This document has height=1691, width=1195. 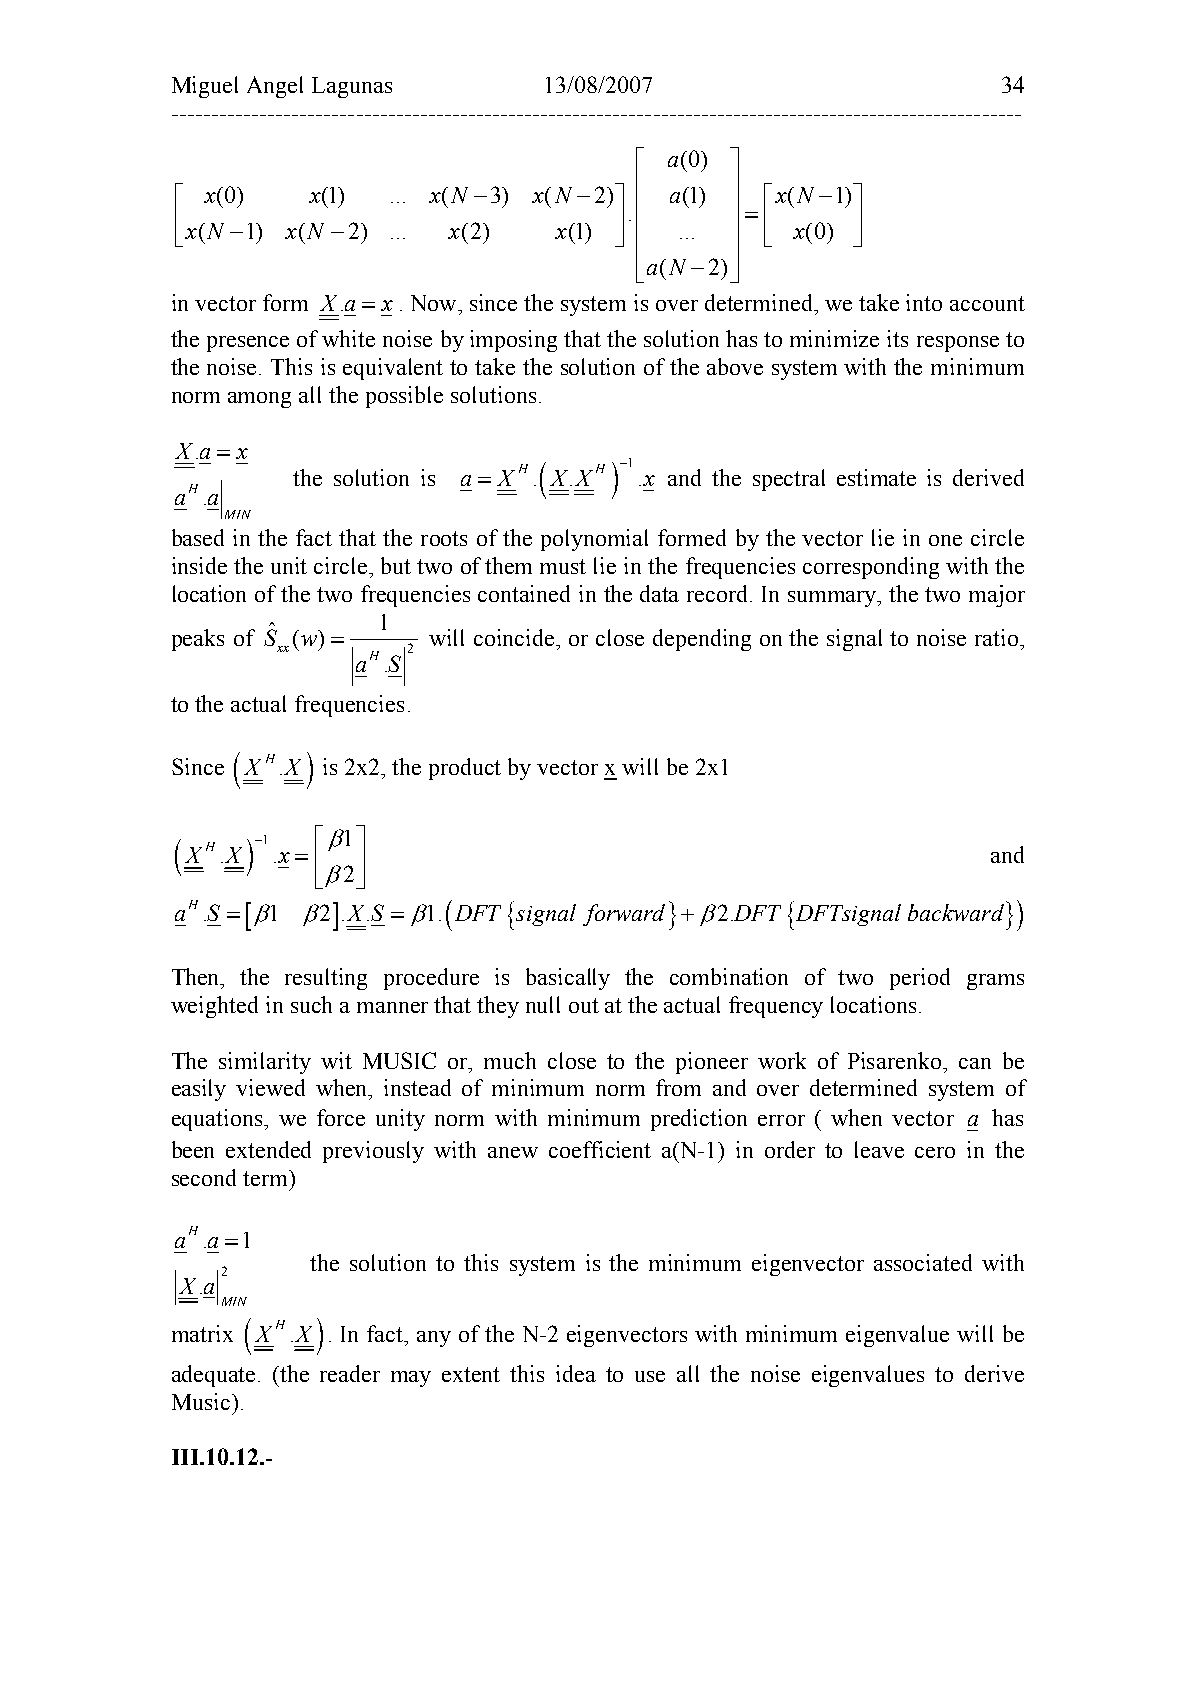 I want to click on imposing, so click(x=513, y=341).
